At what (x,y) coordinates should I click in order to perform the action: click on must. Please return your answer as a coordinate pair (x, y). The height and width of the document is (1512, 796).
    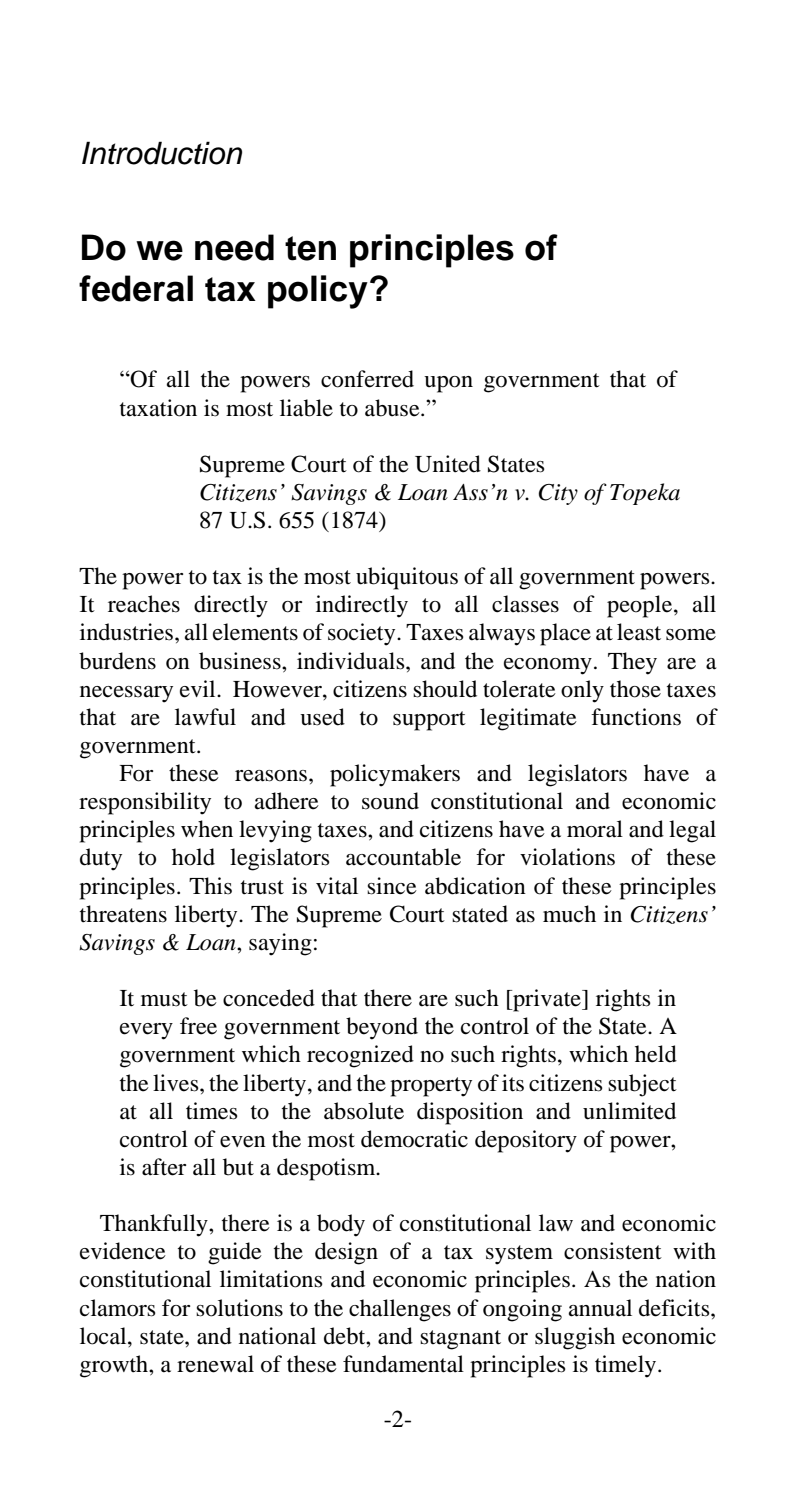
    Looking at the image, I should click on (164, 999).
